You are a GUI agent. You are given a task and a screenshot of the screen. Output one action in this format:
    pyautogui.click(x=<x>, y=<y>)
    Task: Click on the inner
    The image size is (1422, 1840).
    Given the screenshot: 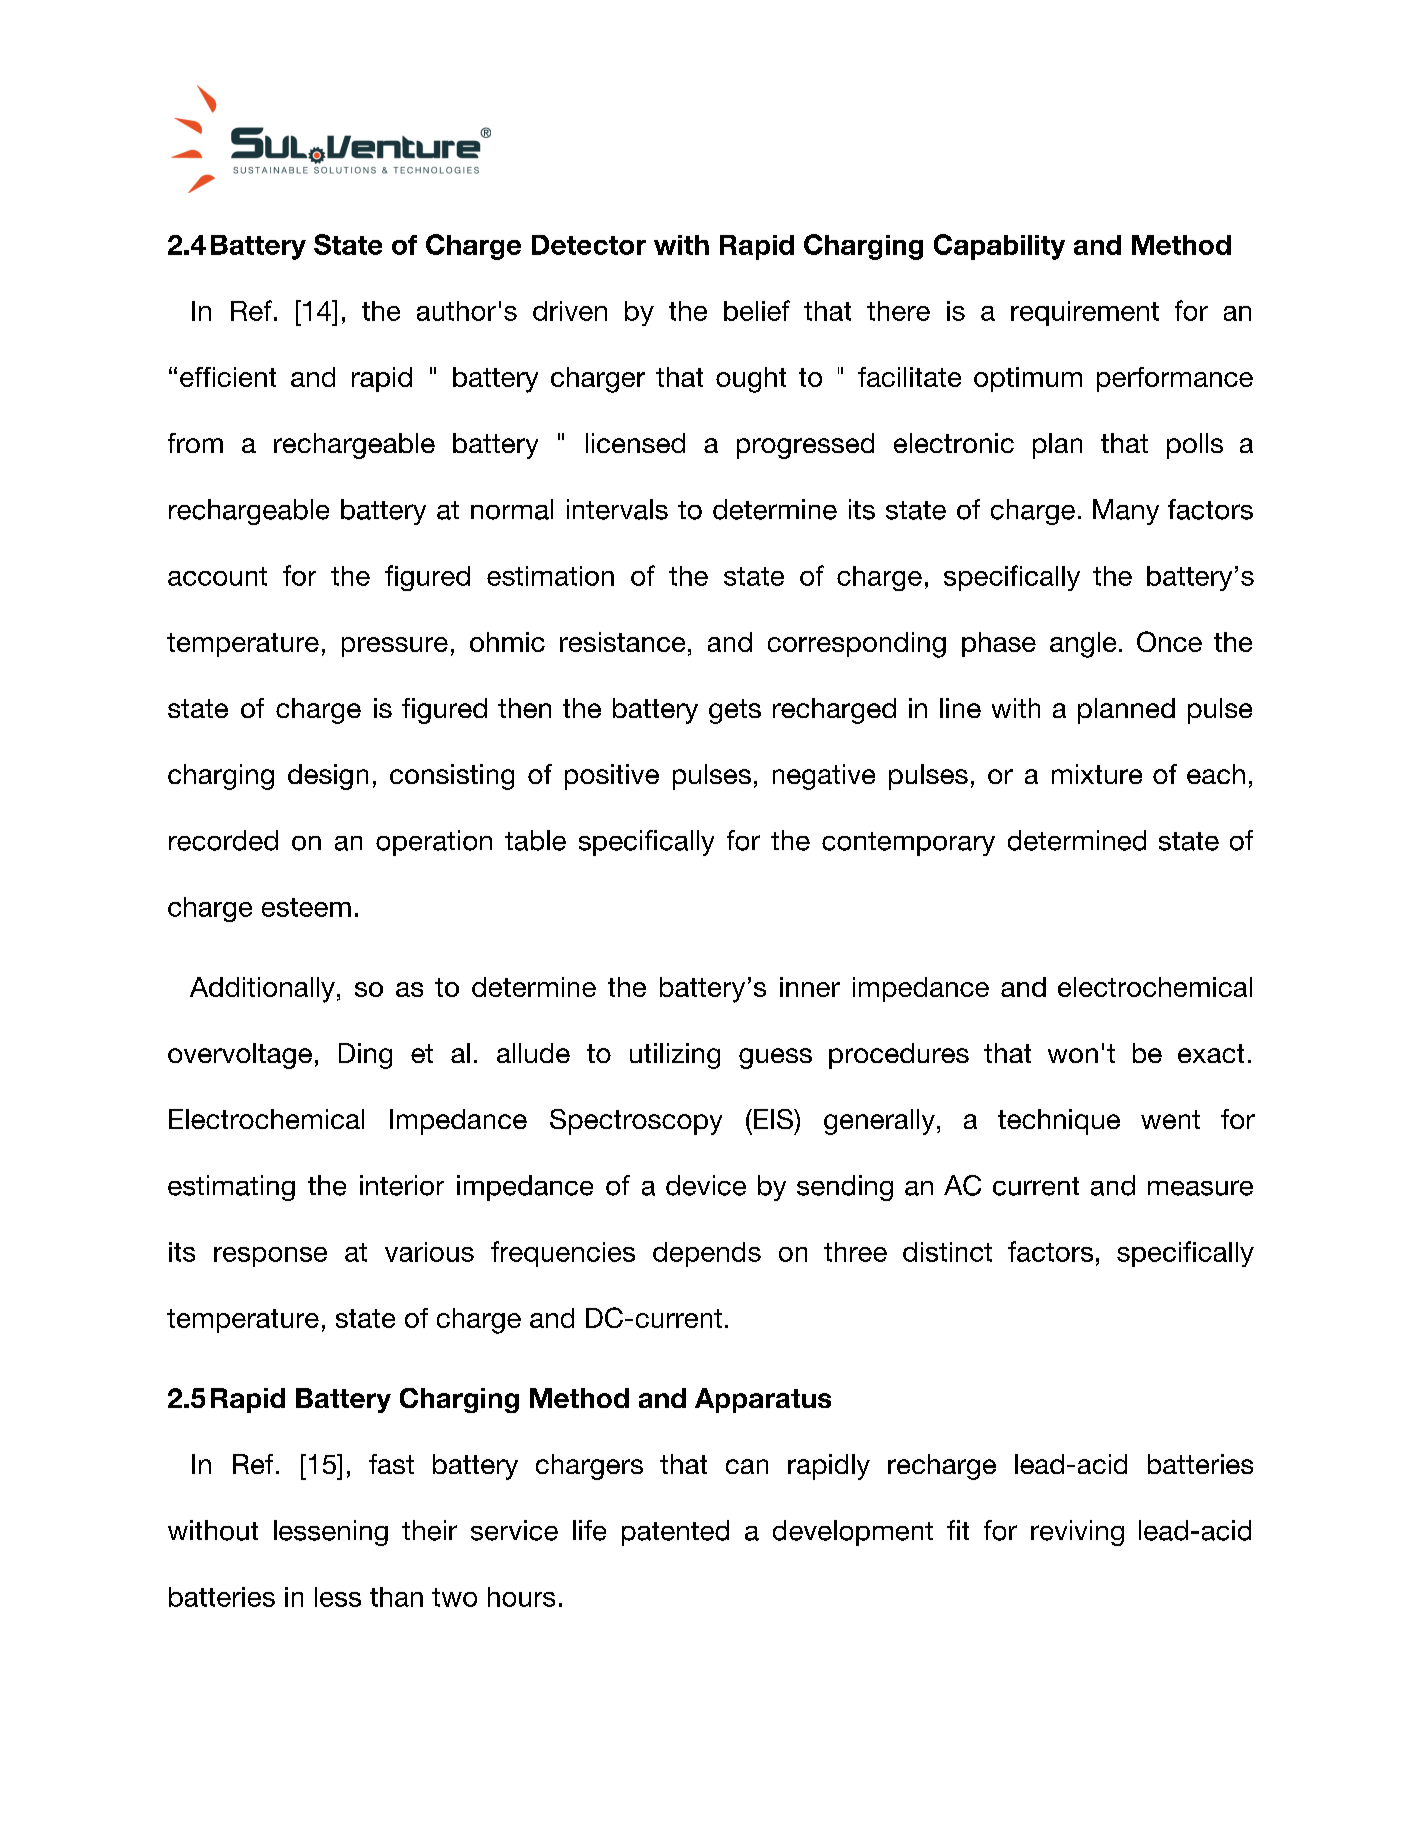 What is the action you would take?
    pyautogui.click(x=810, y=987)
